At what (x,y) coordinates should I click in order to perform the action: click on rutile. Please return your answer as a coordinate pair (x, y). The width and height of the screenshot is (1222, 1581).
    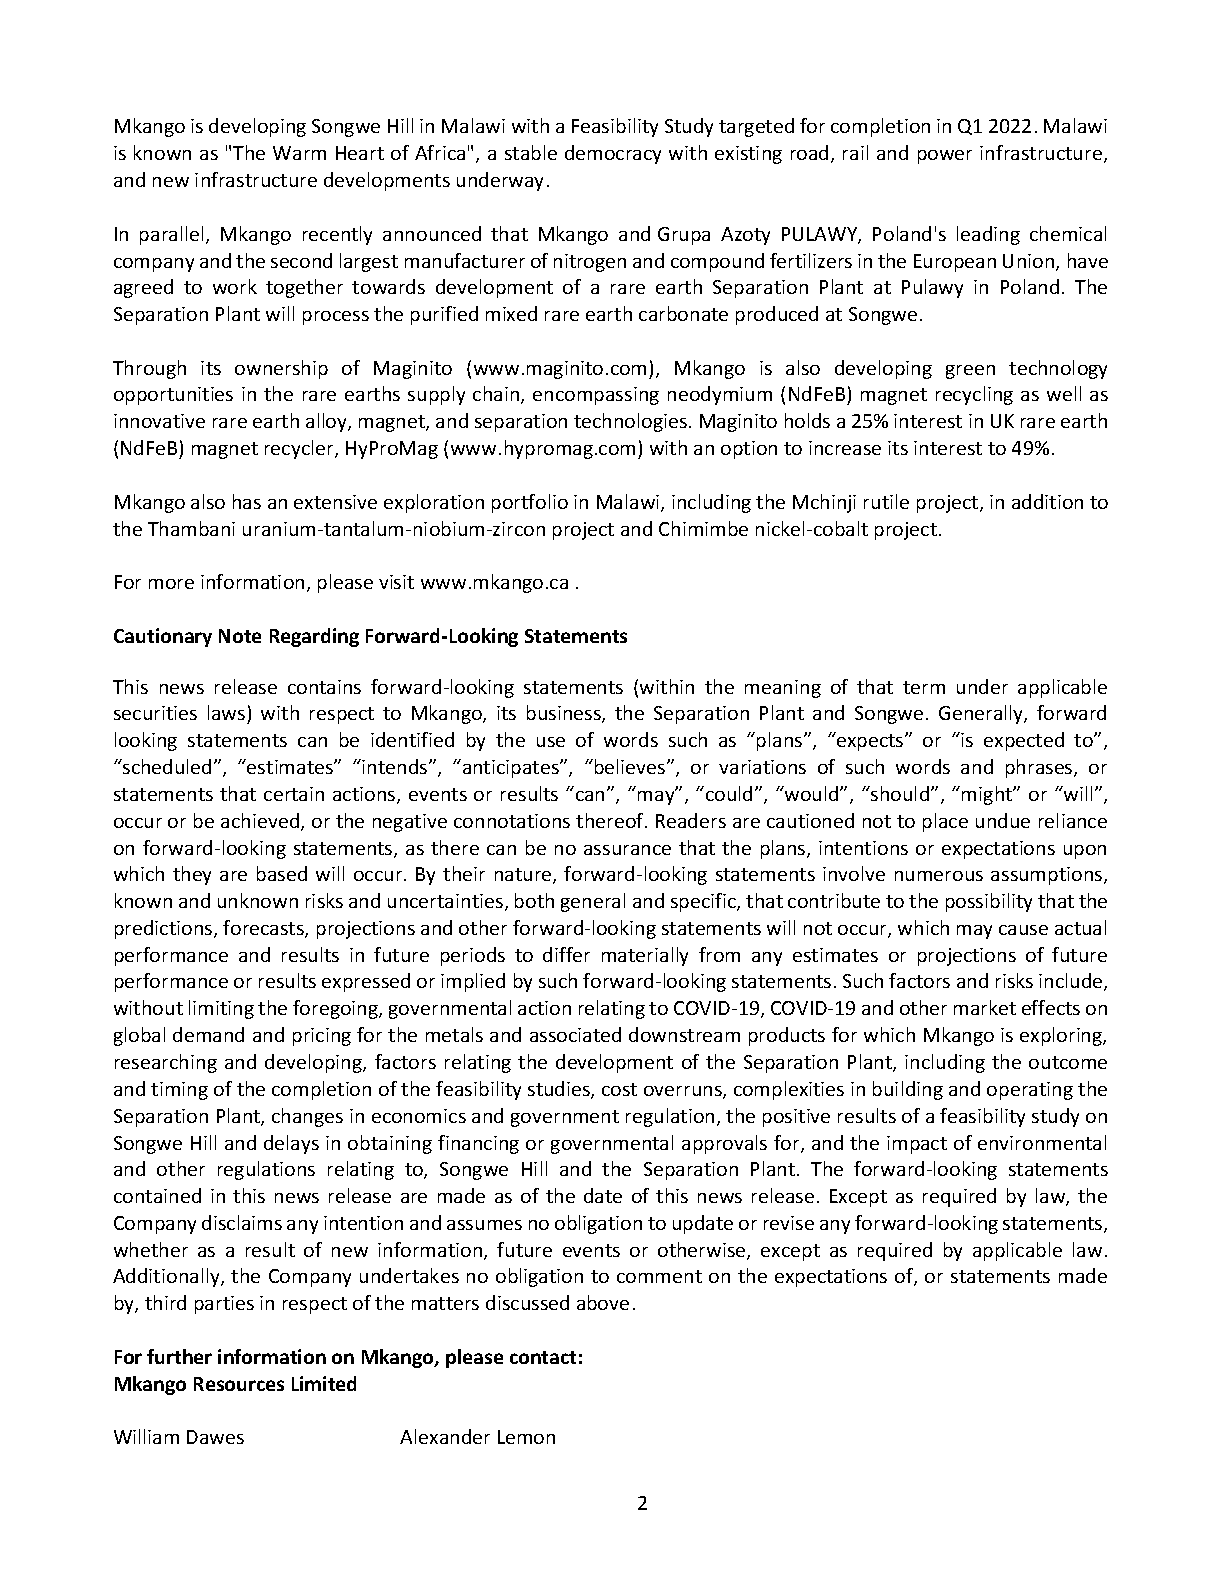
    Looking at the image, I should click on (886, 501).
